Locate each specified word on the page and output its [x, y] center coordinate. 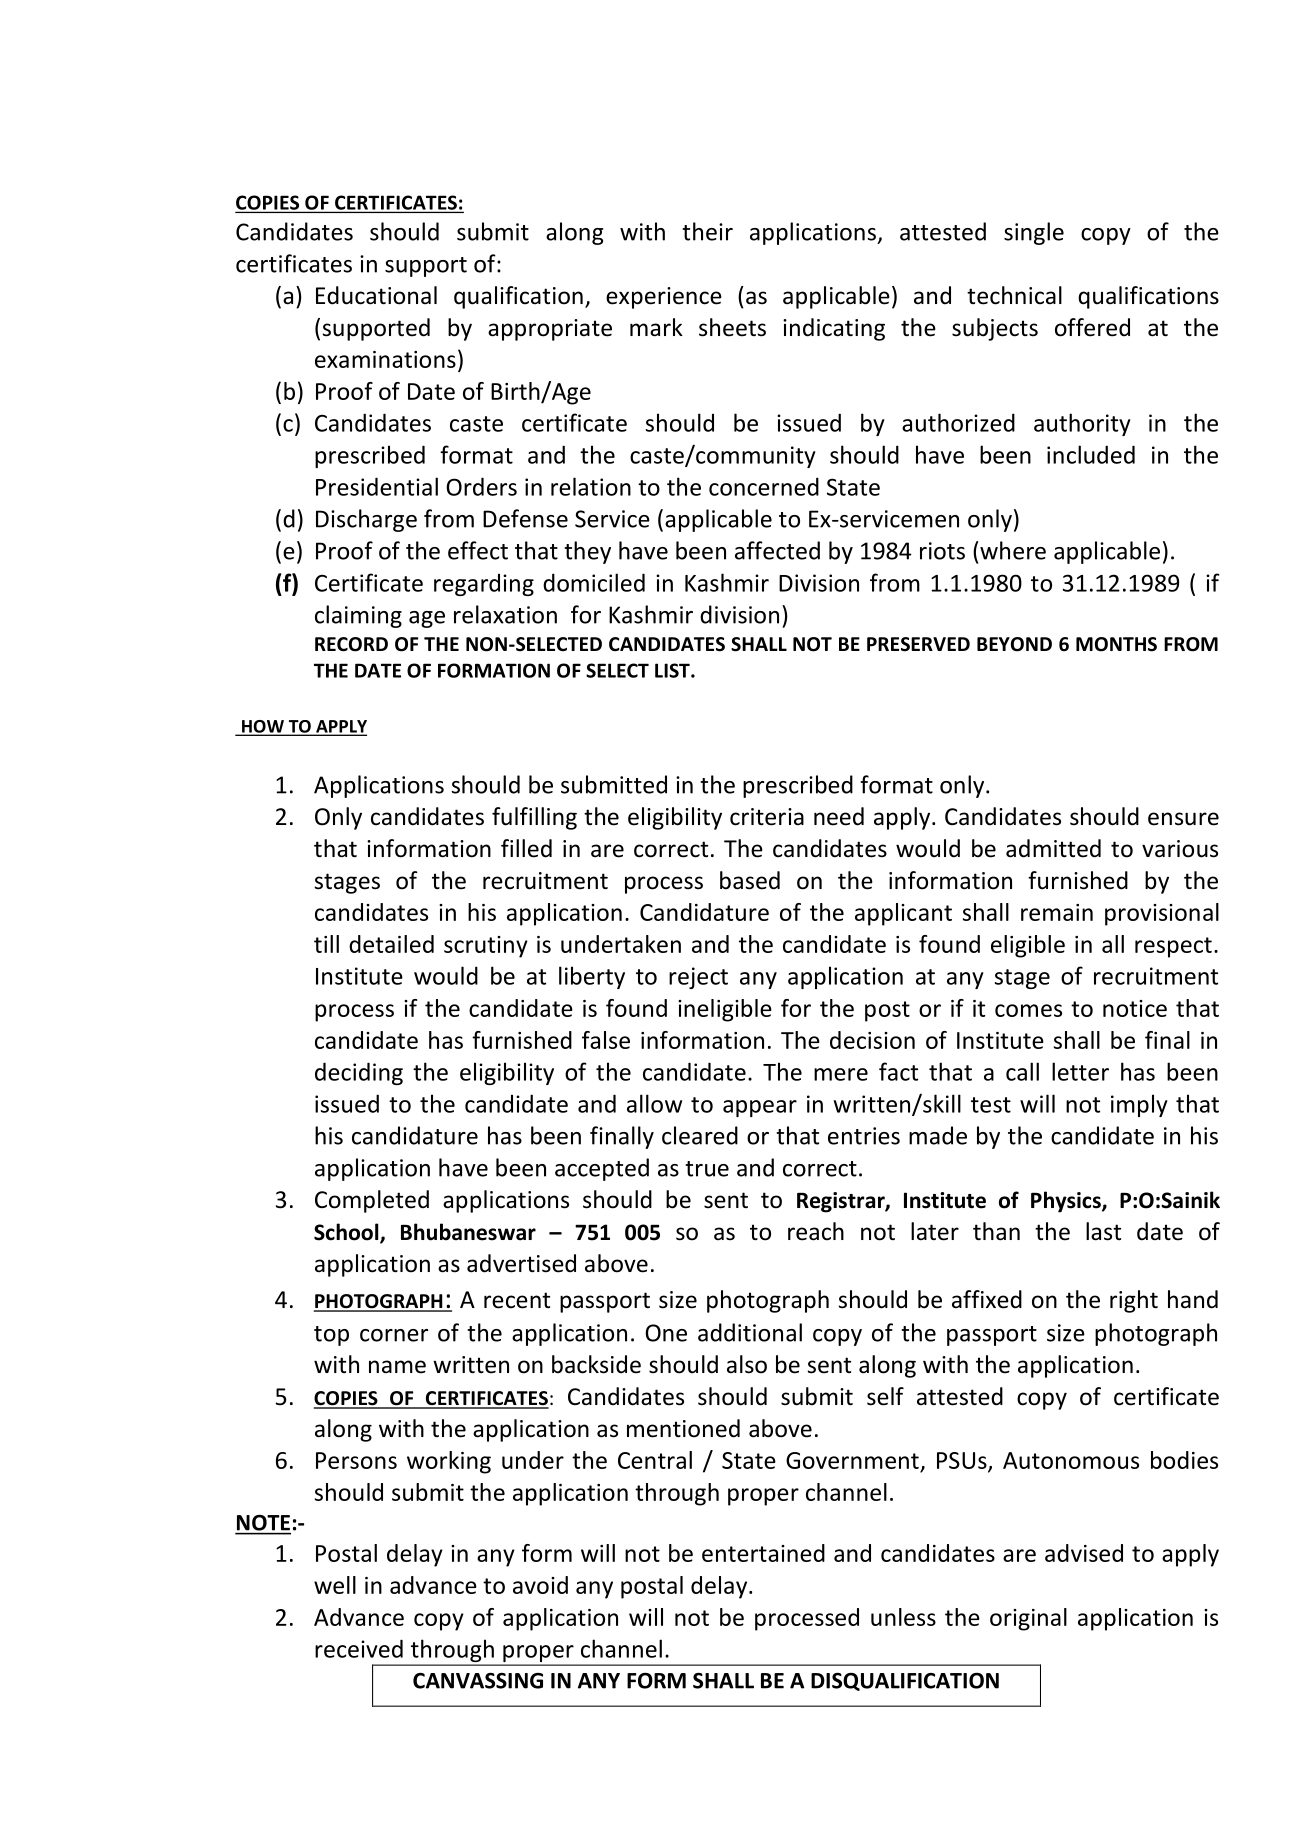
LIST [673, 670]
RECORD [351, 644]
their [707, 231]
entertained [763, 1553]
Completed [372, 1201]
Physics [1067, 1202]
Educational [376, 295]
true [707, 1169]
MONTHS [1116, 644]
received [359, 1648]
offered [1092, 327]
